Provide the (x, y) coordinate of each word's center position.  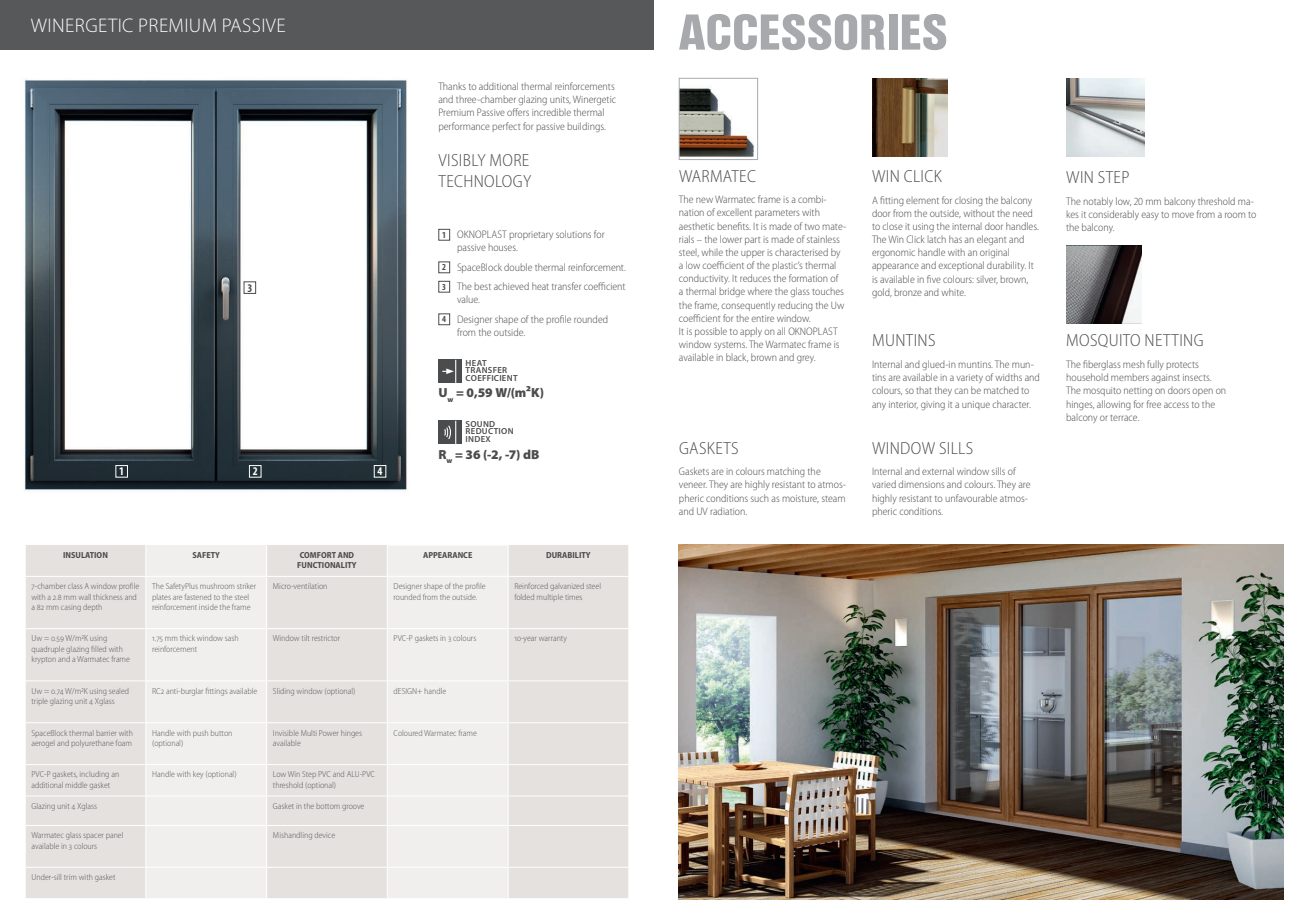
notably (1098, 202)
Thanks (452, 86)
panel (114, 835)
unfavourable (971, 498)
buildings (587, 127)
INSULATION (85, 555)
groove (353, 808)
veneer (693, 485)
